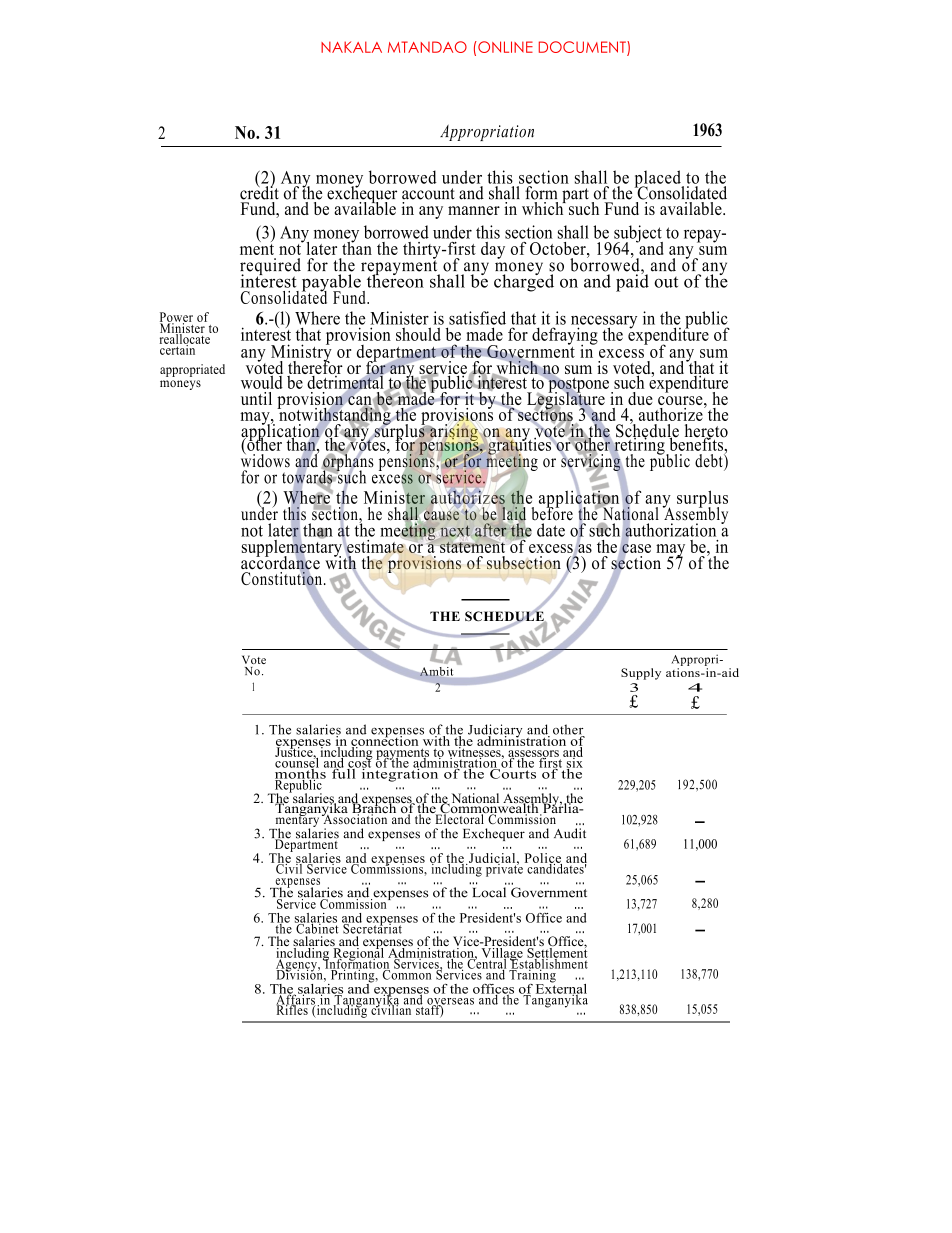 This screenshot has height=1233, width=952. I want to click on credit, so click(259, 192).
